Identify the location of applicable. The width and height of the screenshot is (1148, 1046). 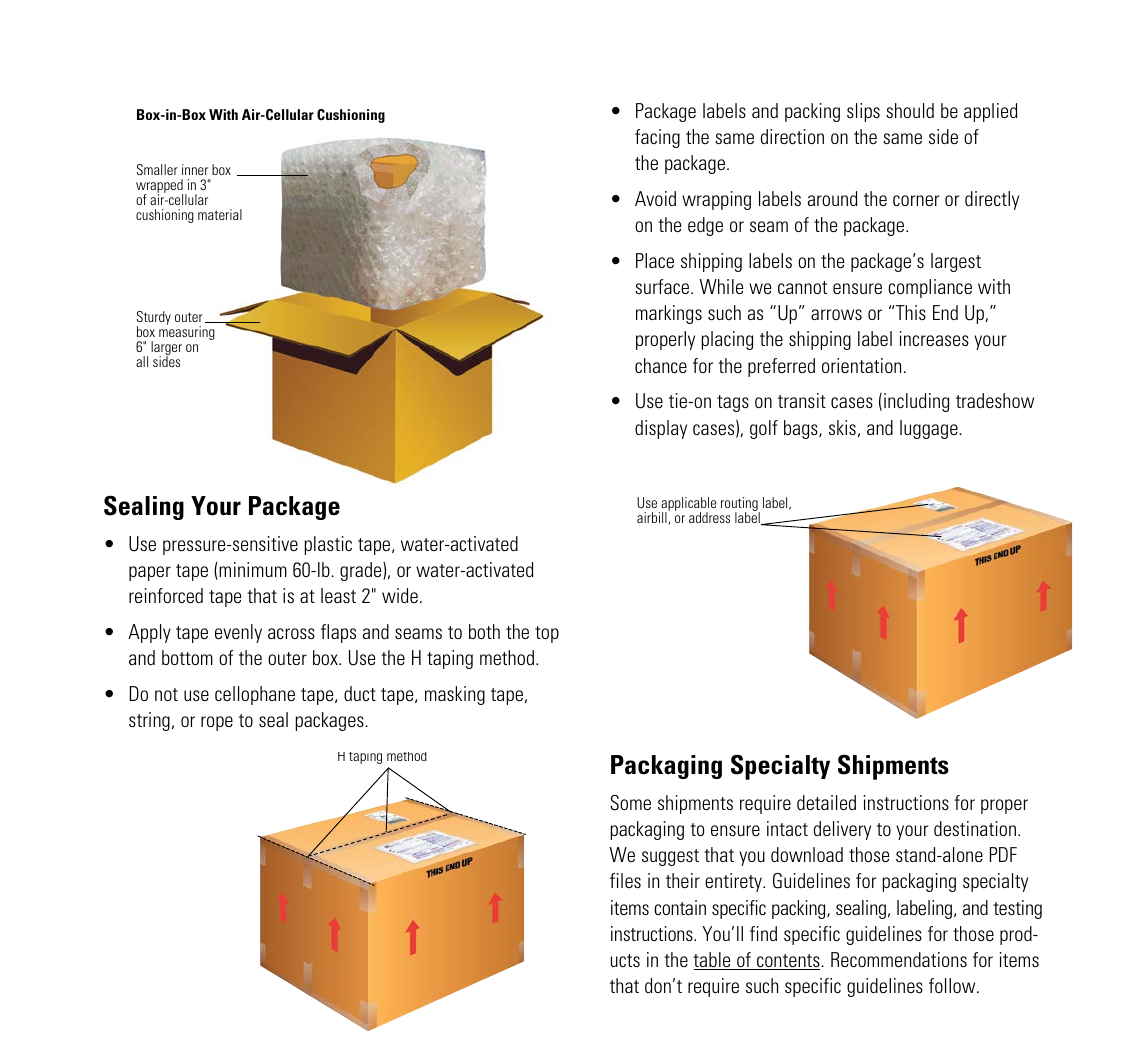
(687, 505).
